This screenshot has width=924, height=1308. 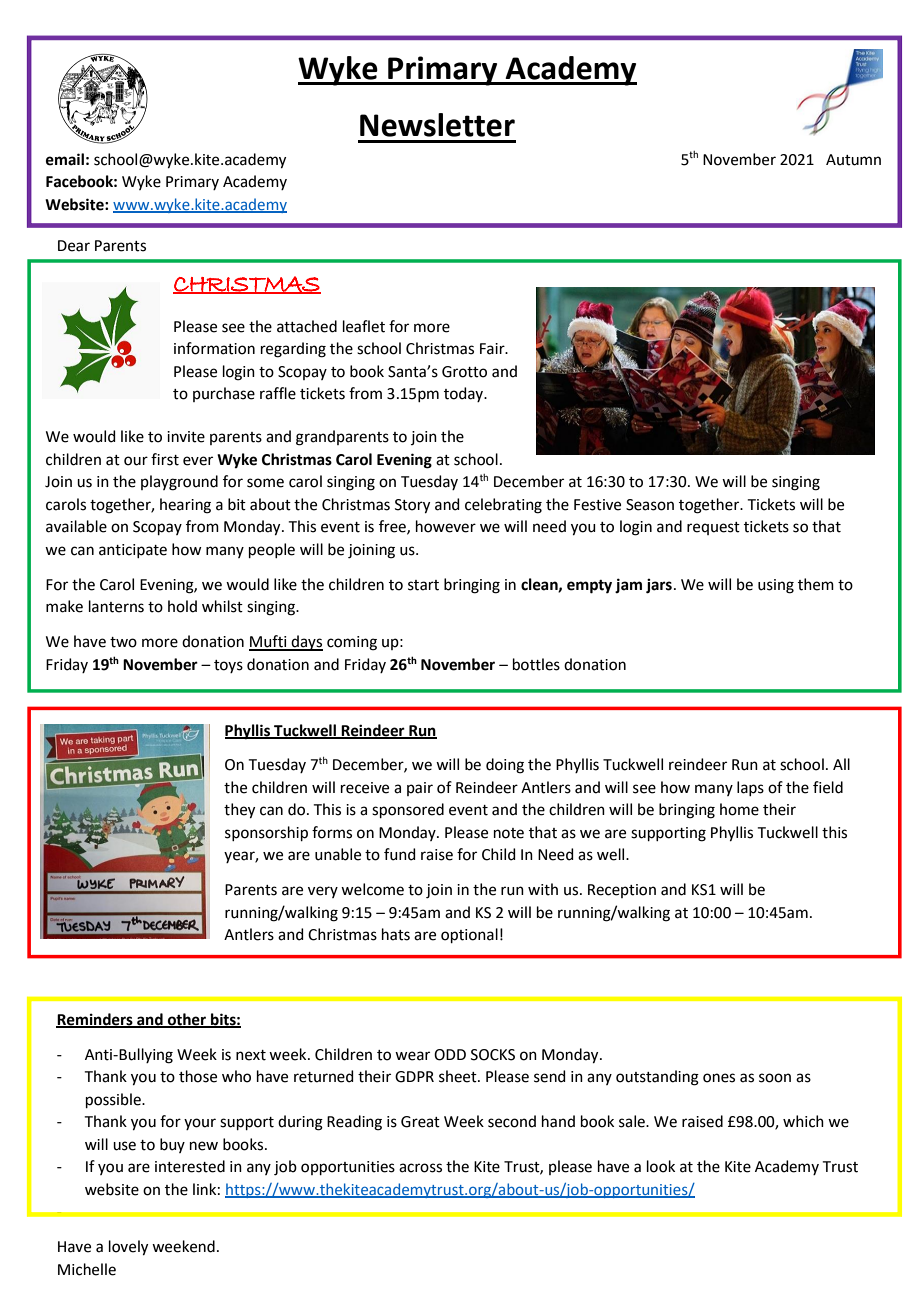 I want to click on lovely, so click(x=128, y=1248).
